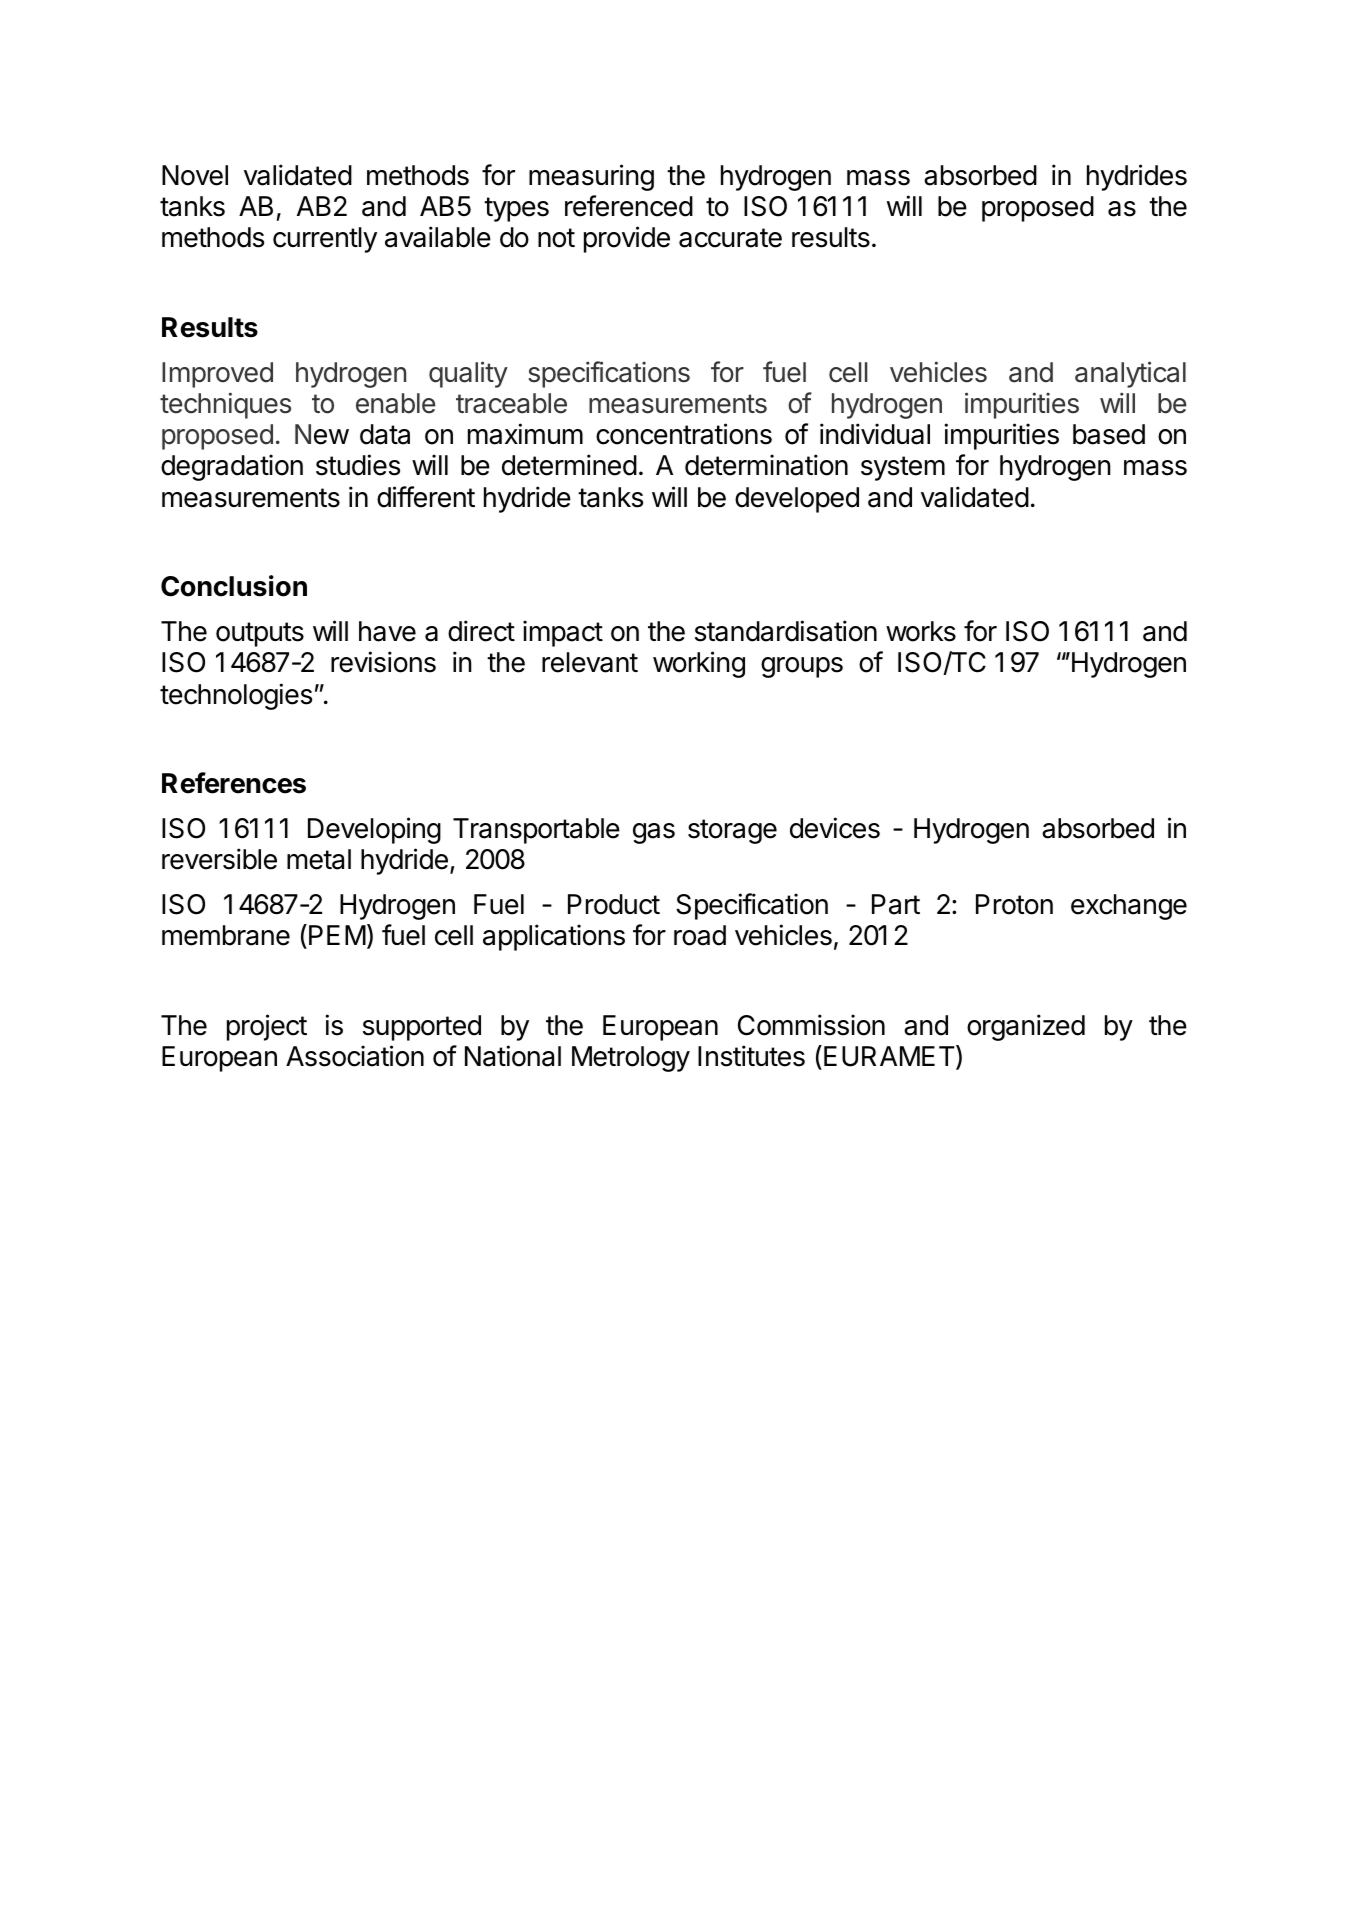  I want to click on analytical, so click(1130, 374).
